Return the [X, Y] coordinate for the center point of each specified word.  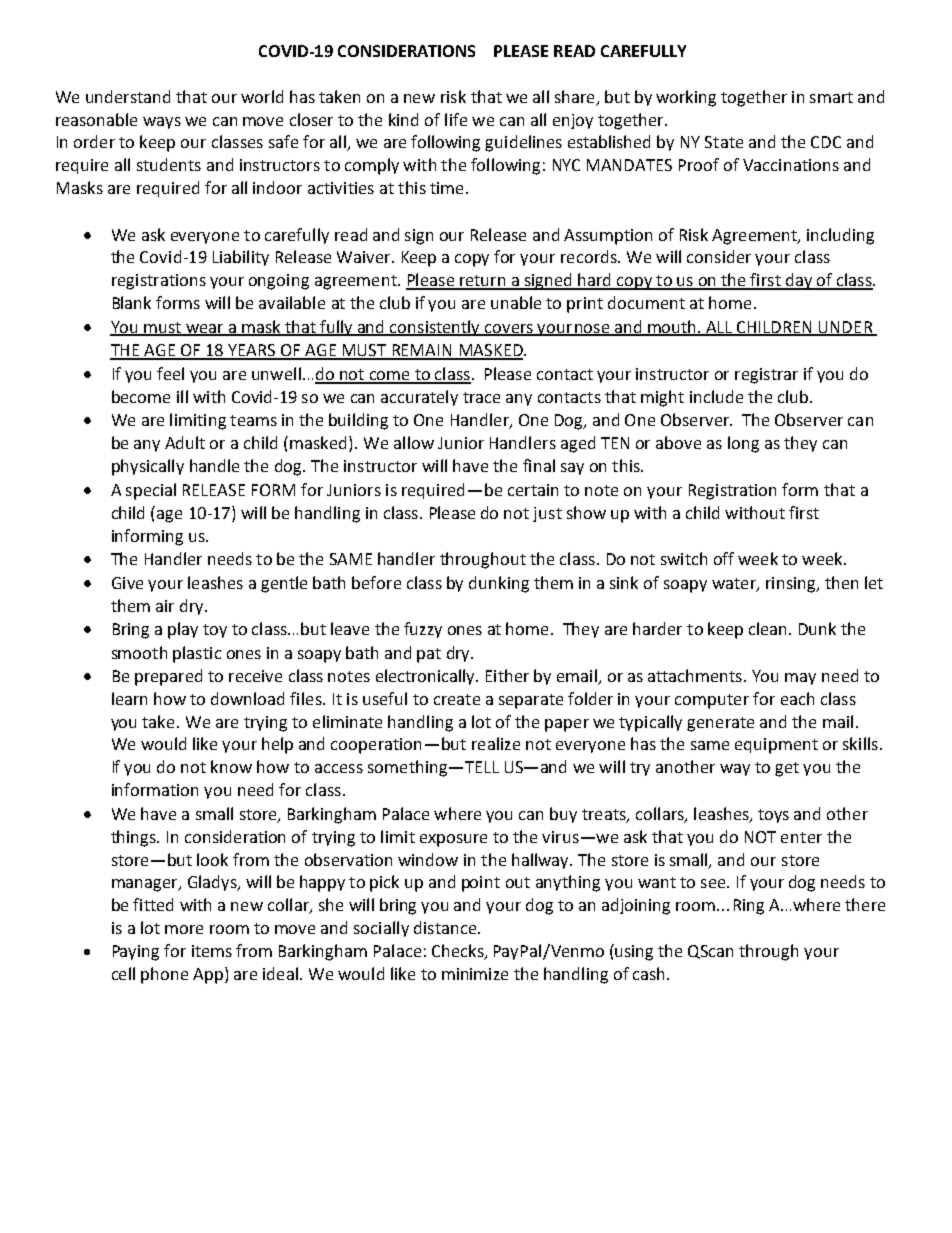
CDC [826, 142]
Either [507, 675]
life [456, 119]
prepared [168, 677]
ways [162, 123]
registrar [766, 376]
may [800, 679]
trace [481, 397]
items [212, 951]
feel [170, 373]
